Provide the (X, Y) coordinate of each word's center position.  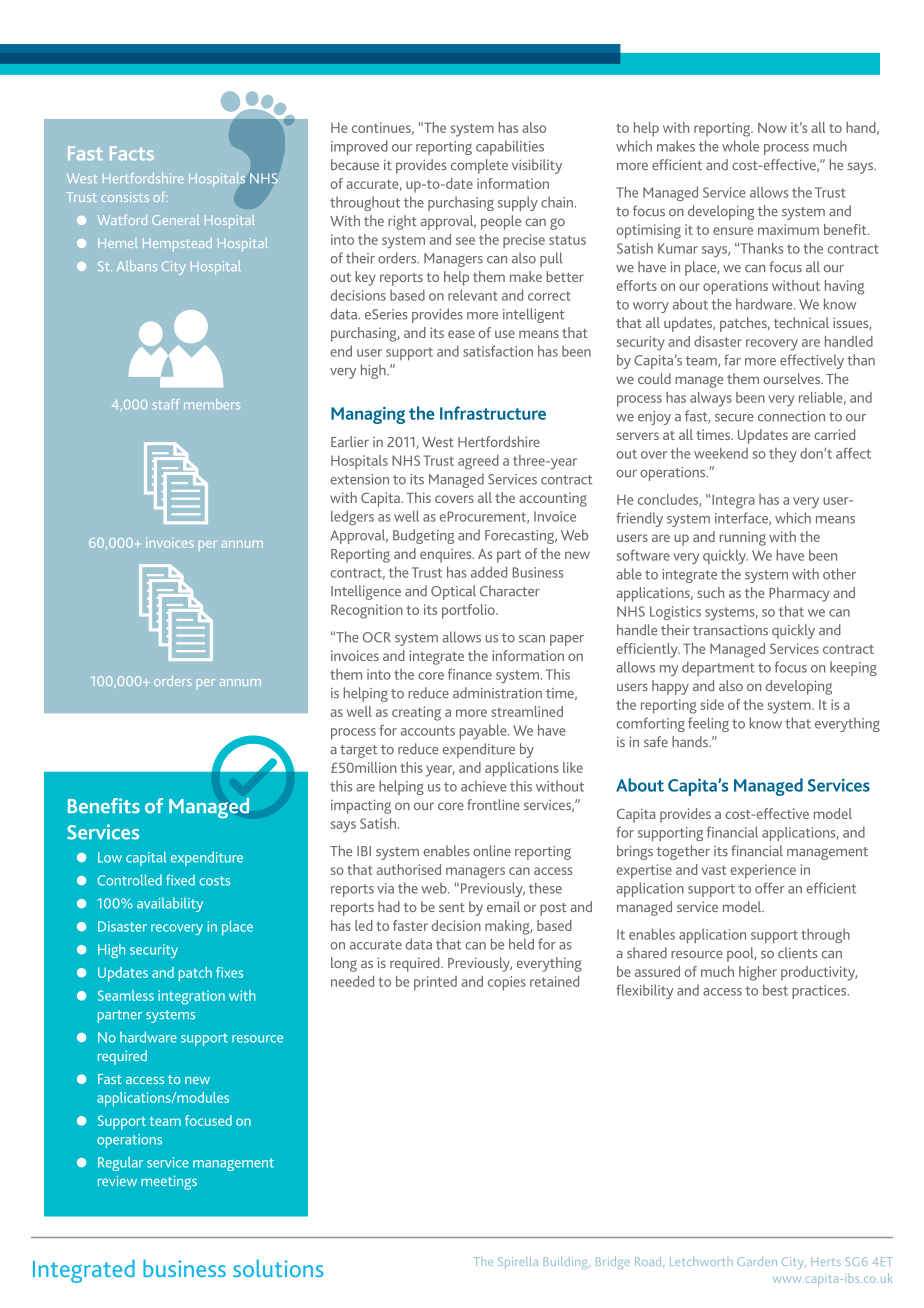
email (503, 906)
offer (770, 888)
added (489, 572)
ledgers (352, 517)
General (175, 220)
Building (567, 1263)
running (743, 538)
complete (479, 166)
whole (740, 146)
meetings (169, 1182)
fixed (180, 880)
